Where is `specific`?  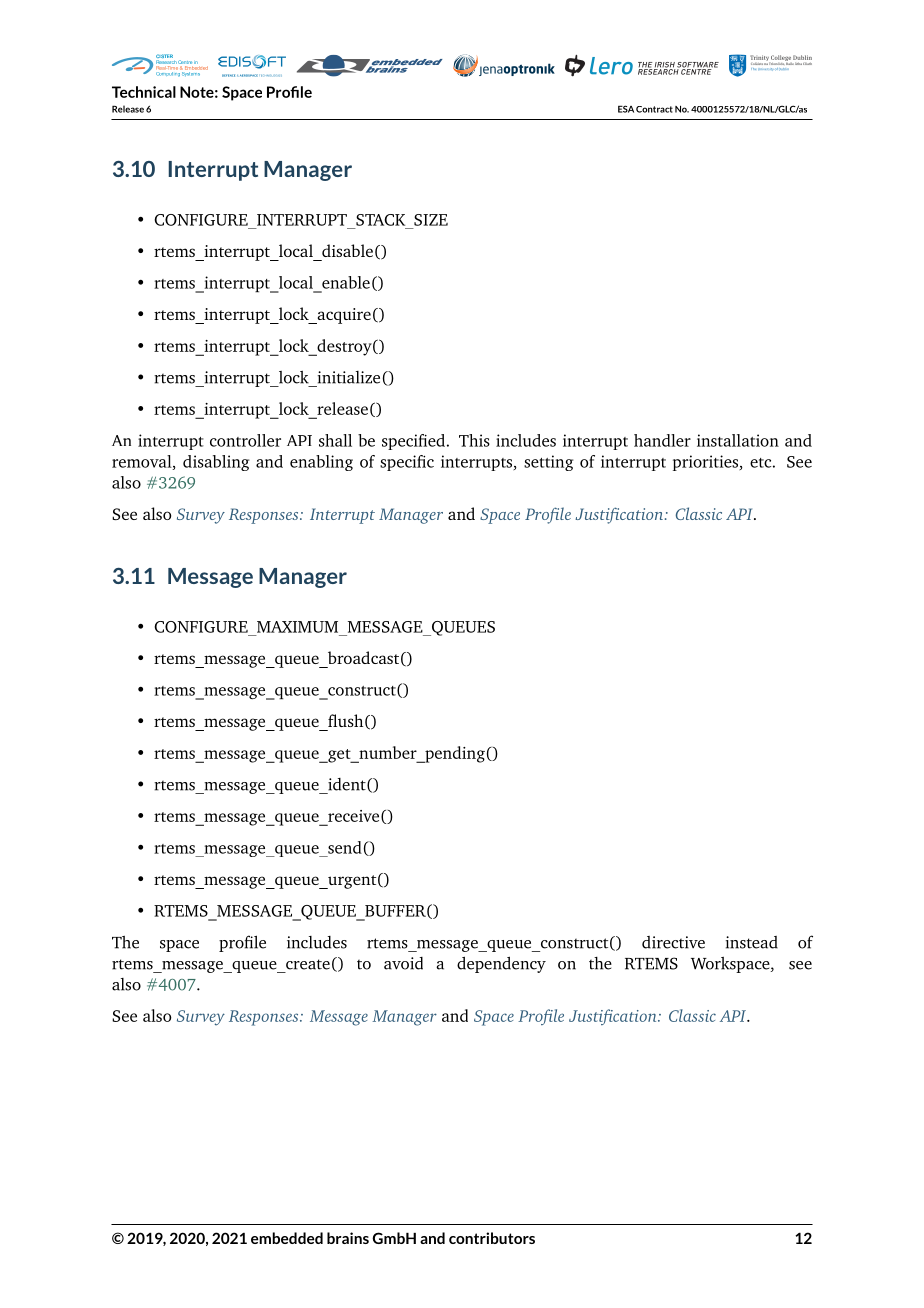
specific is located at coordinates (407, 463).
